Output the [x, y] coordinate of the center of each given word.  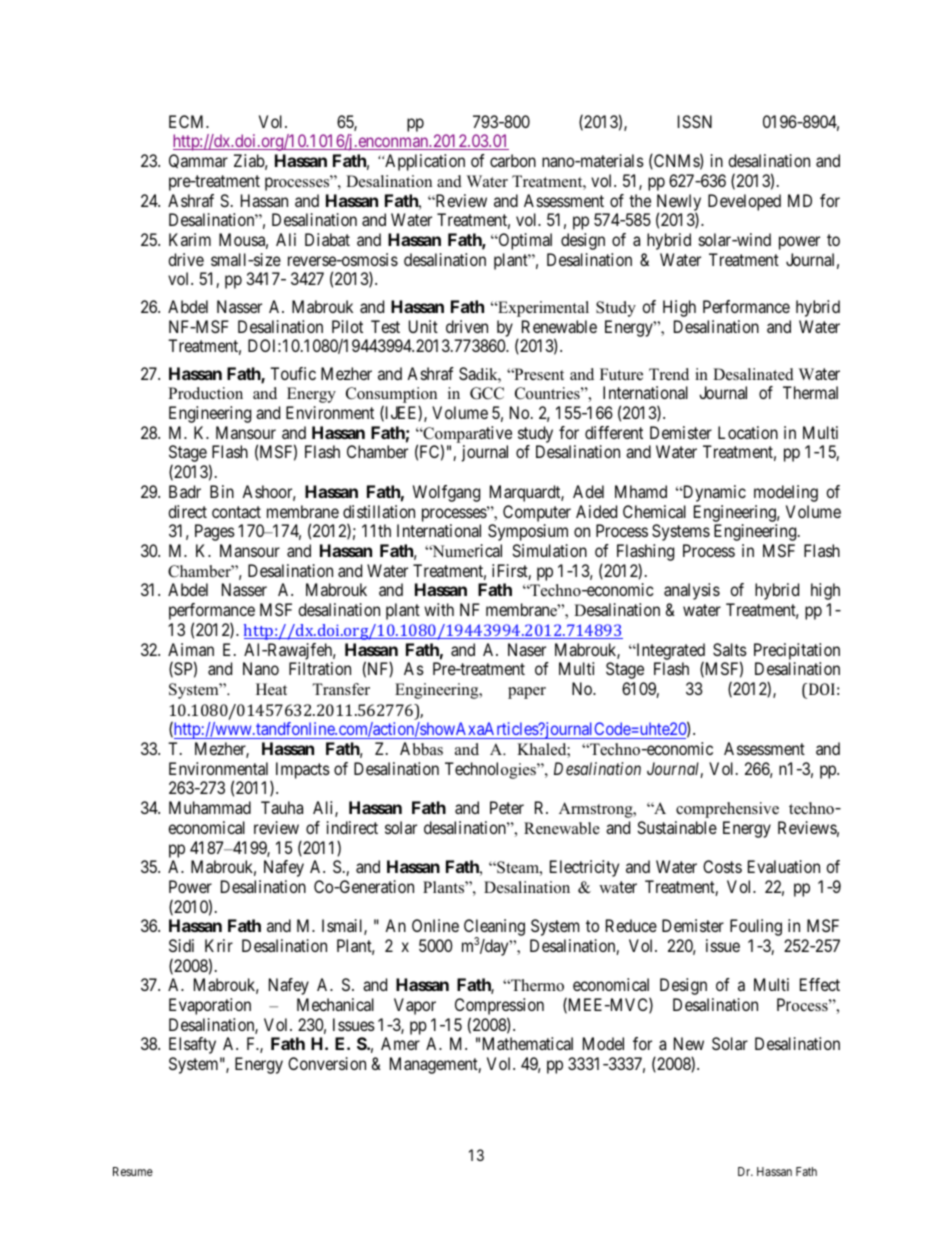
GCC [487, 393]
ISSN [695, 121]
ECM [188, 121]
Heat [271, 689]
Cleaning [494, 929]
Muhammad [210, 807]
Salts [730, 649]
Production [205, 393]
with [439, 609]
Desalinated [753, 374]
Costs [722, 866]
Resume [133, 1171]
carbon [513, 160]
